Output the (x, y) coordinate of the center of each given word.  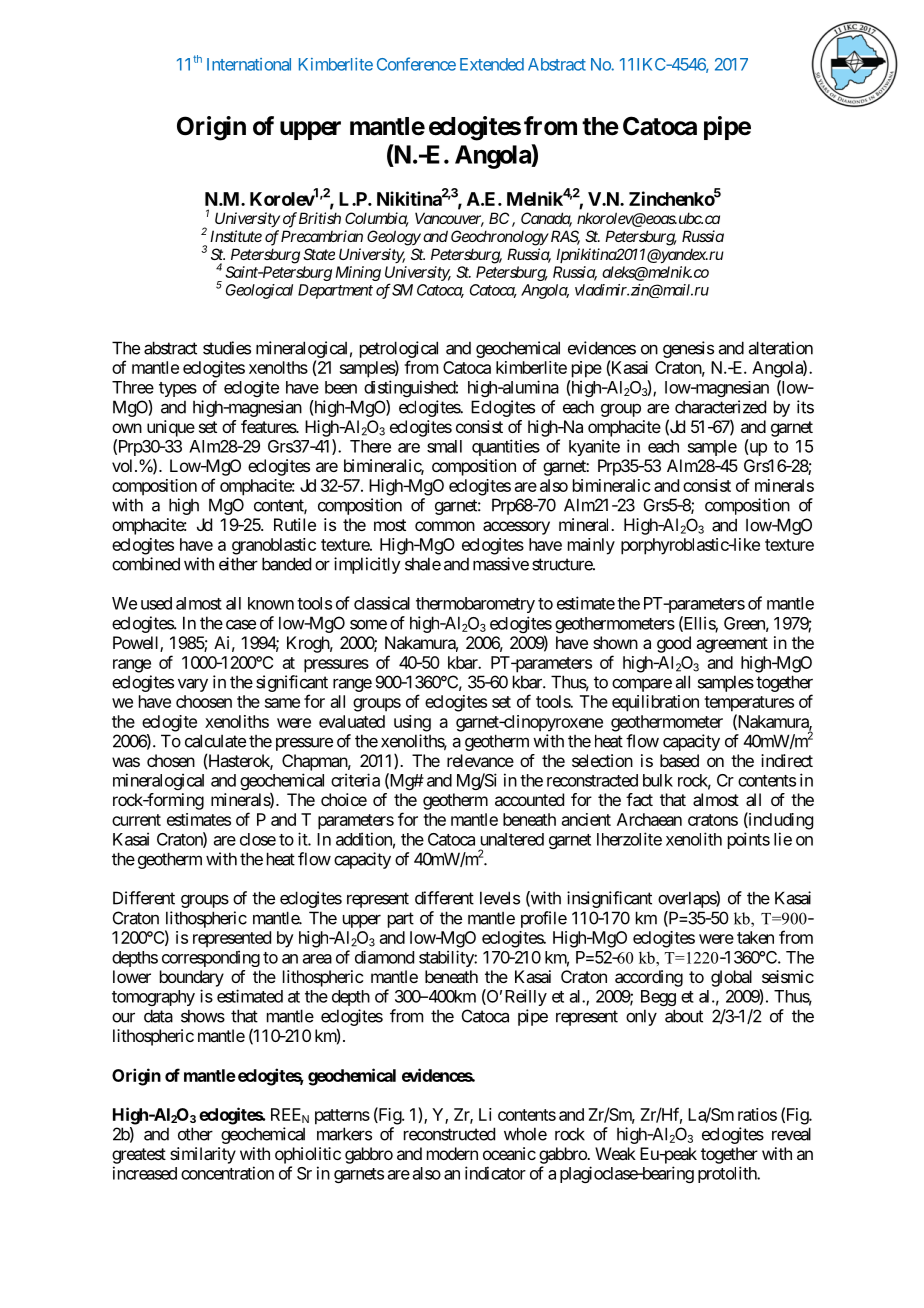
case (241, 624)
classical (382, 603)
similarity (203, 1155)
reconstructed (449, 1134)
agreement (732, 645)
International (249, 64)
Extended (492, 64)
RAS (564, 237)
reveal (791, 1134)
